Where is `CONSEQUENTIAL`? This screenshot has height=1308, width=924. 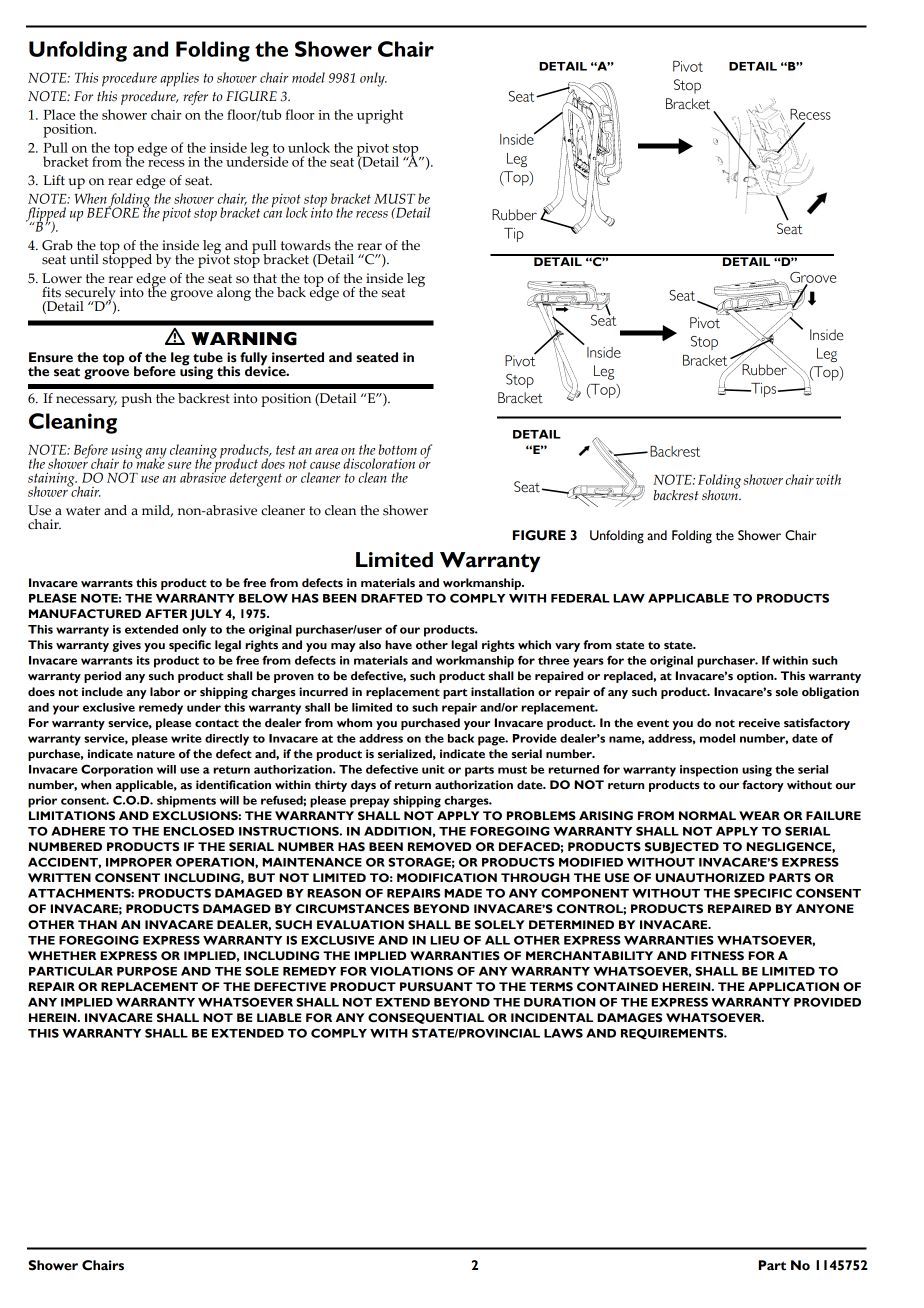
CONSEQUENTIAL is located at coordinates (426, 1018).
